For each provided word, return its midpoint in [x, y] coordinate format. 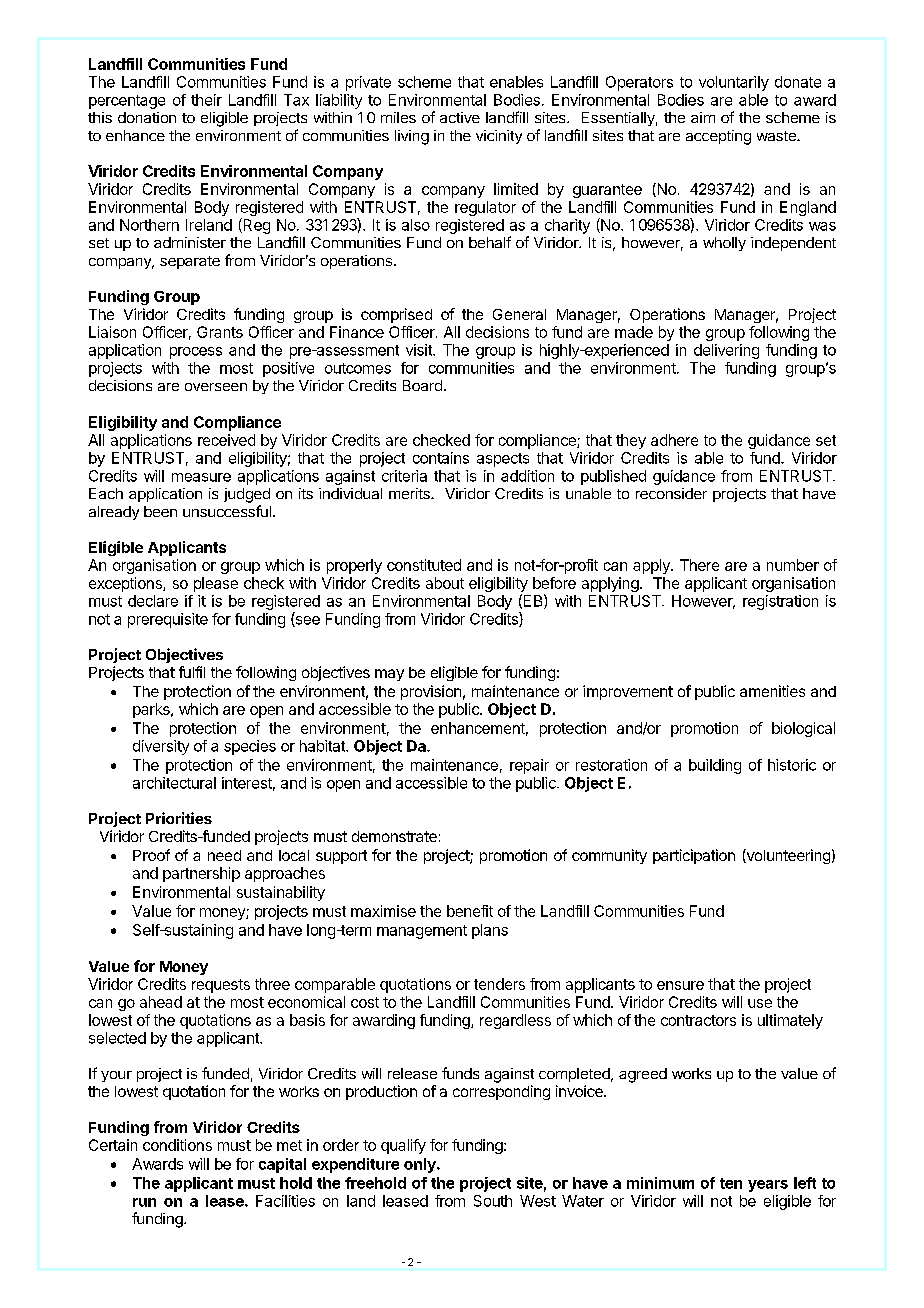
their [206, 100]
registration [780, 602]
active [460, 117]
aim [703, 117]
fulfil [192, 672]
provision [431, 692]
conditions [177, 1145]
